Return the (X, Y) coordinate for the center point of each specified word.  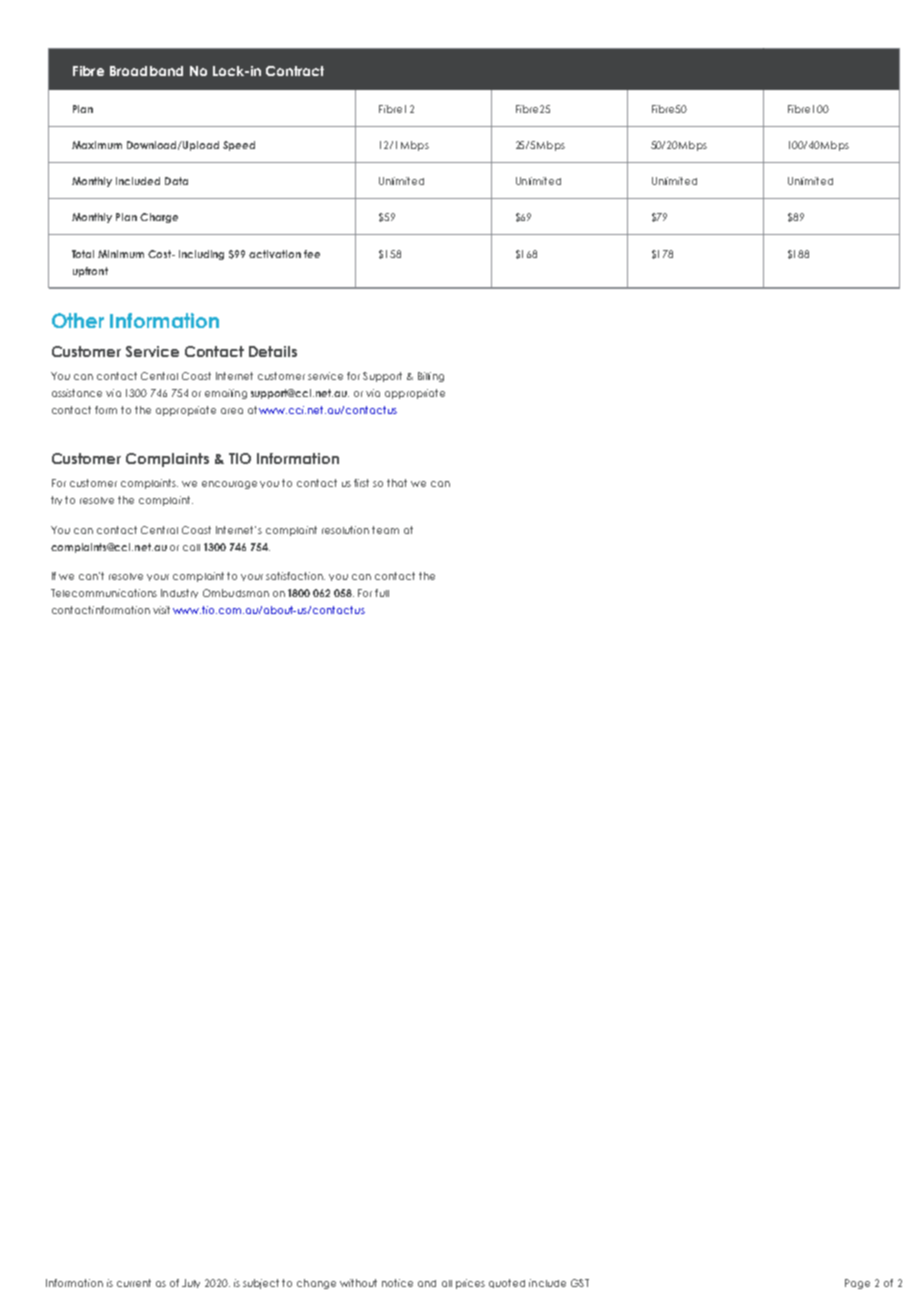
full (382, 593)
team (385, 530)
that (397, 483)
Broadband (146, 71)
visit (161, 610)
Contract (295, 71)
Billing (431, 377)
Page (857, 1284)
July (191, 1283)
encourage (229, 485)
